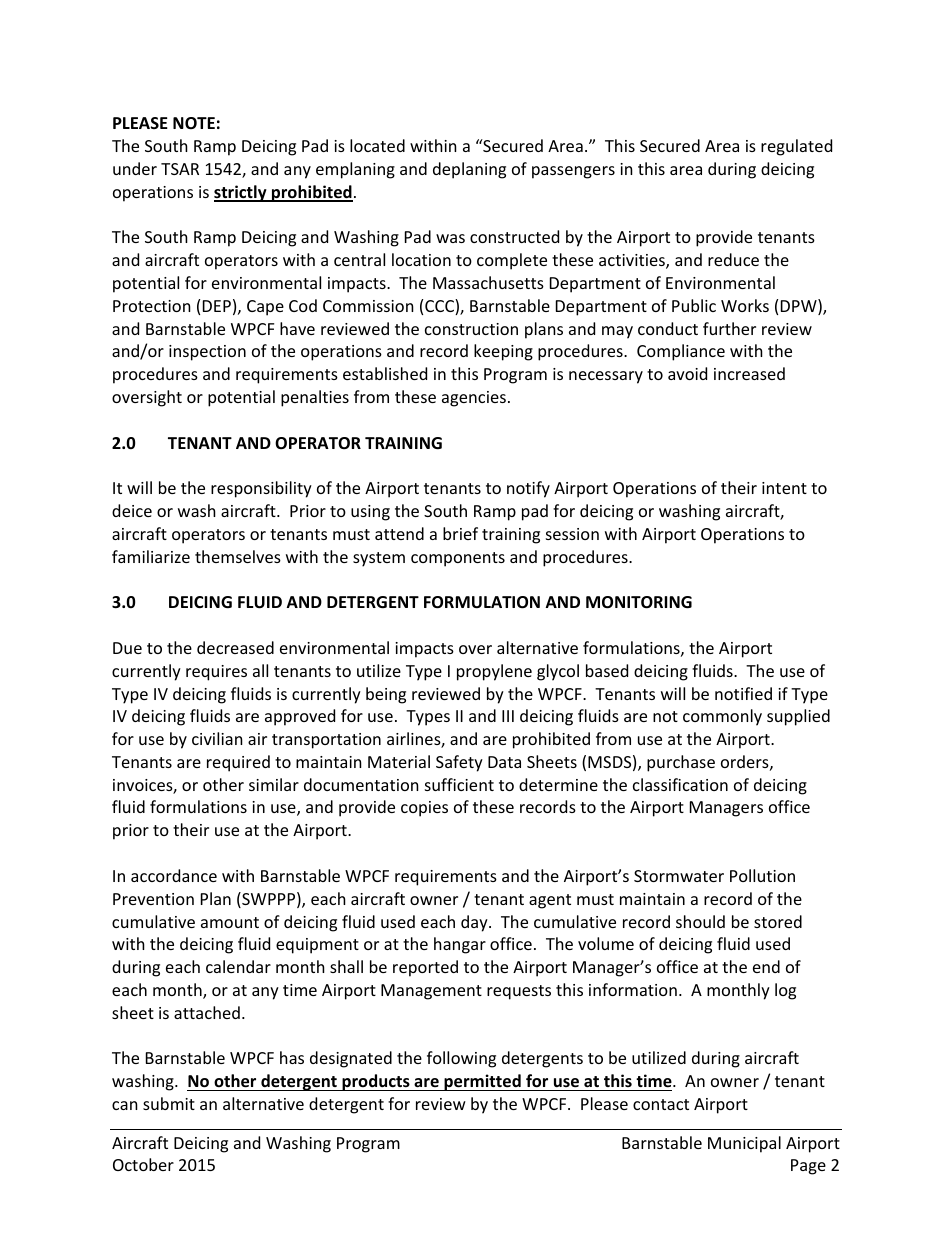  I want to click on decreased, so click(235, 647).
